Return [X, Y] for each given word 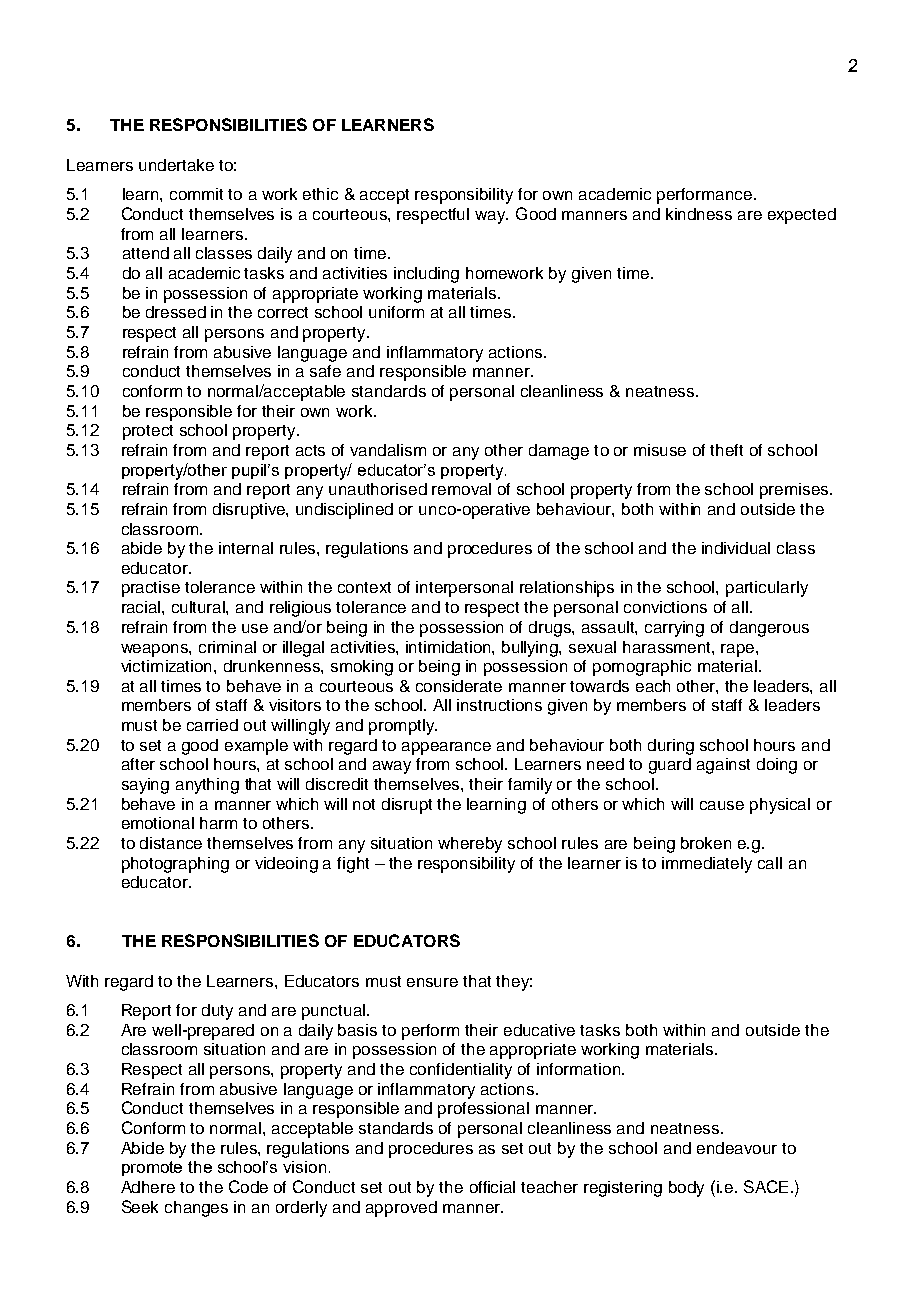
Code [248, 1186]
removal [461, 489]
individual [736, 548]
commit [196, 194]
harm [218, 823]
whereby [470, 845]
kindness [699, 214]
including [426, 275]
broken [706, 843]
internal [246, 548]
